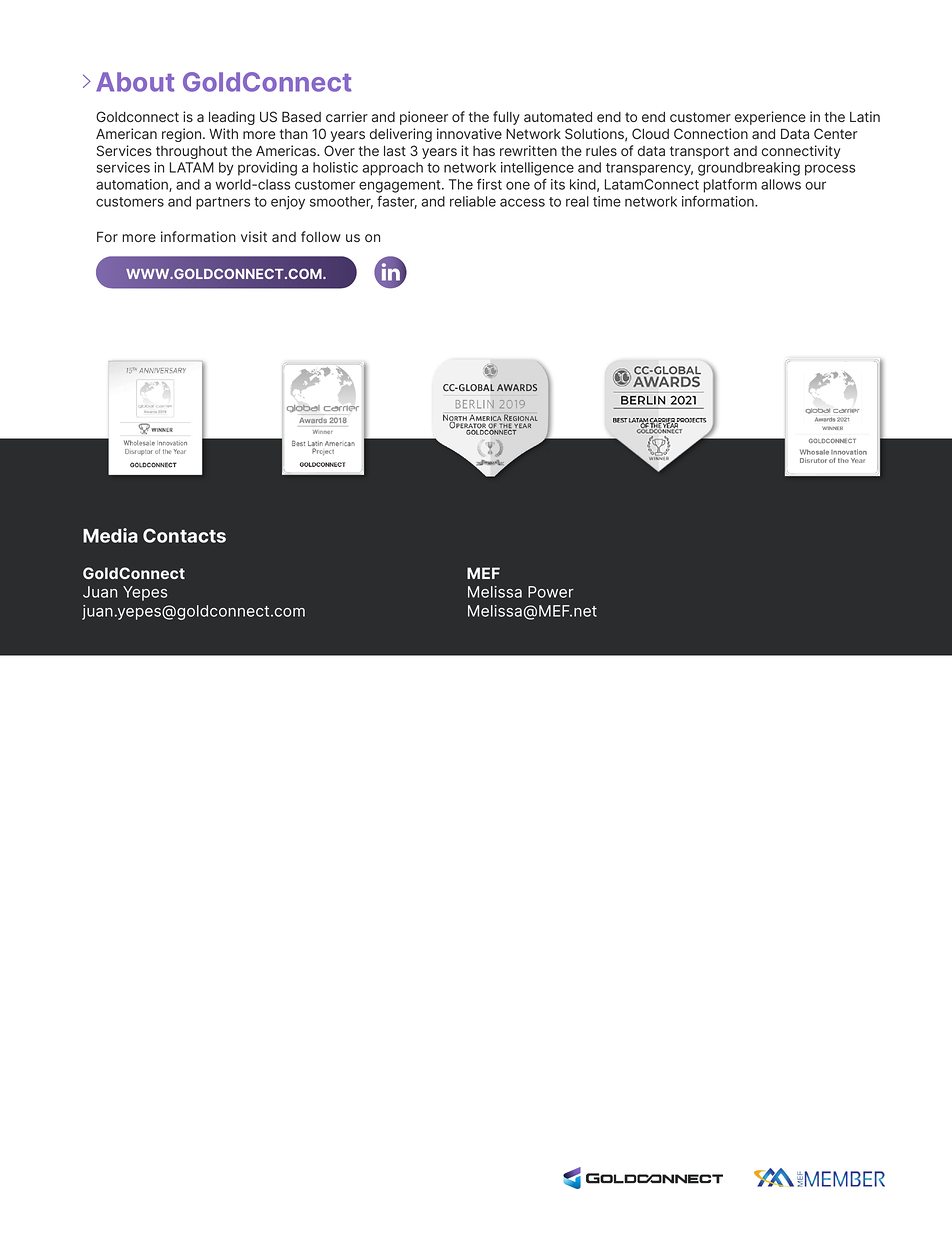  I want to click on follow, so click(321, 236).
